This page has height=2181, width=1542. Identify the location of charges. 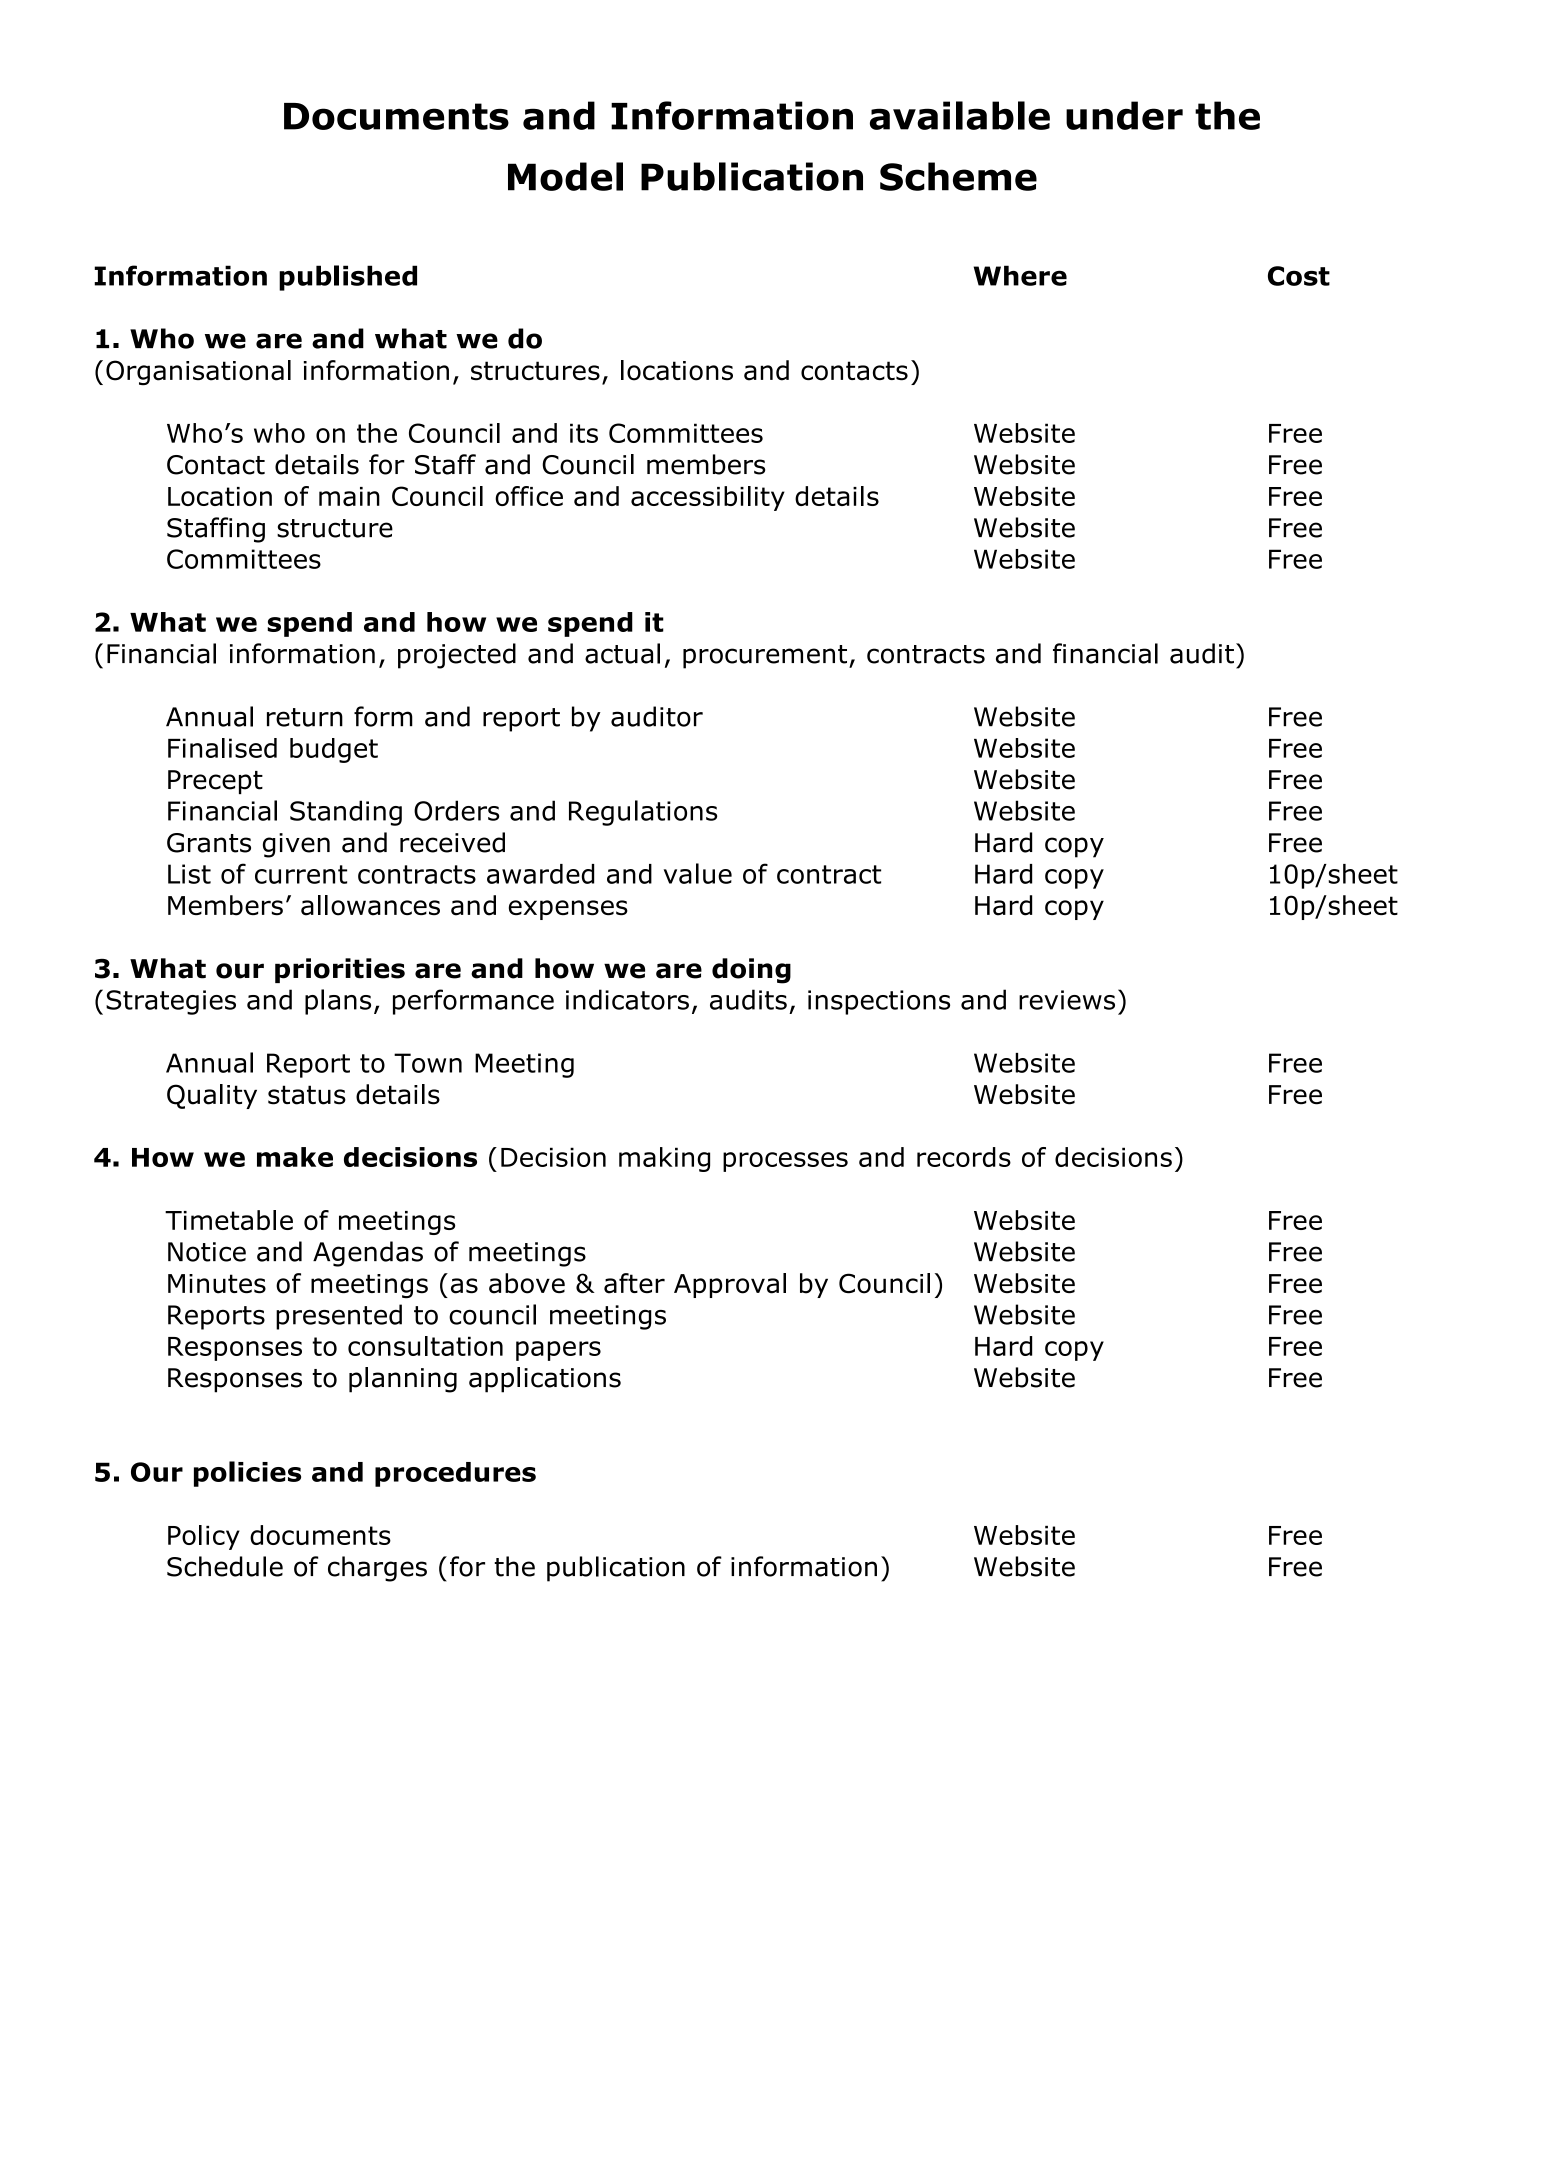
(377, 1569).
